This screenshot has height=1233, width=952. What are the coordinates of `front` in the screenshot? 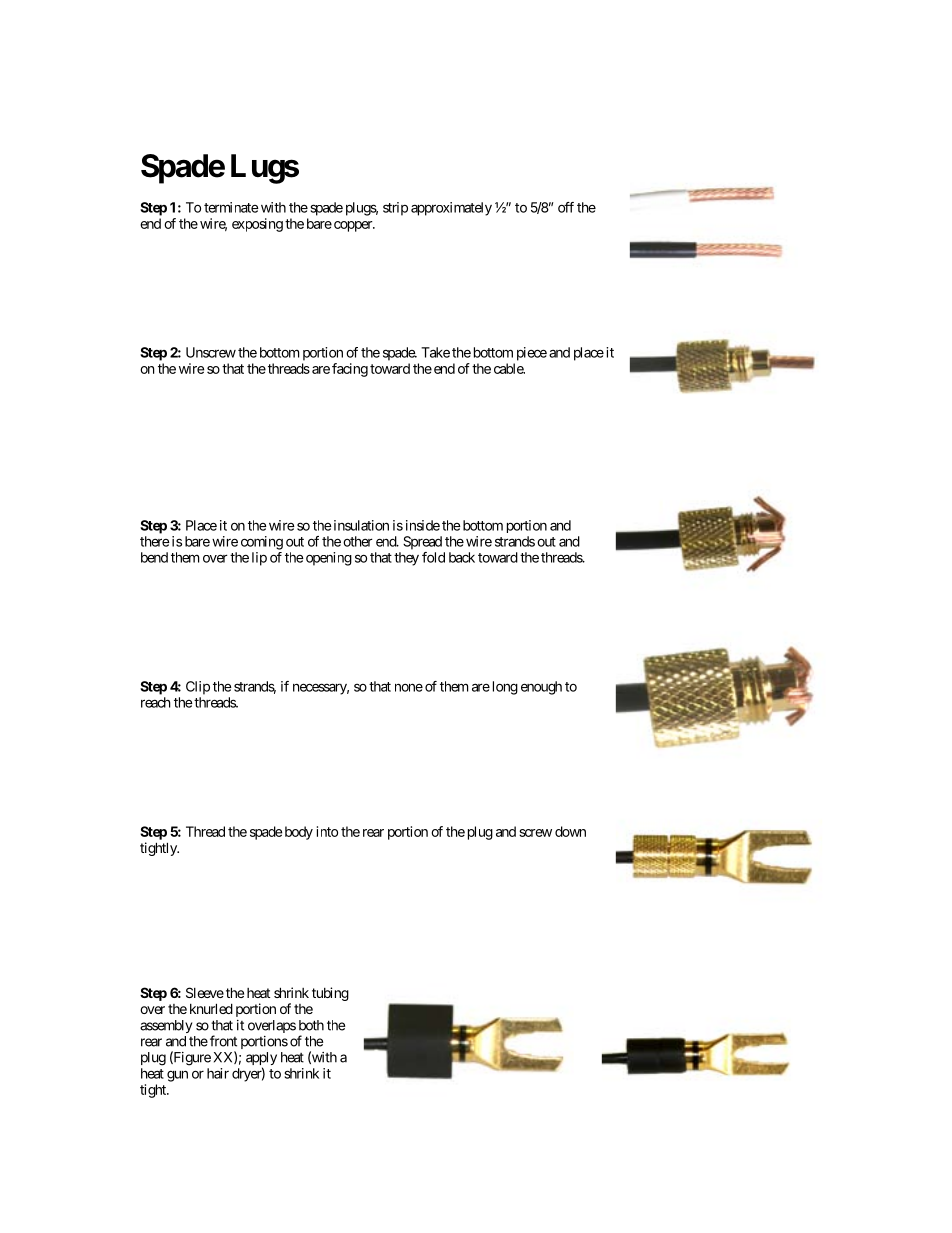 It's located at (223, 1041).
